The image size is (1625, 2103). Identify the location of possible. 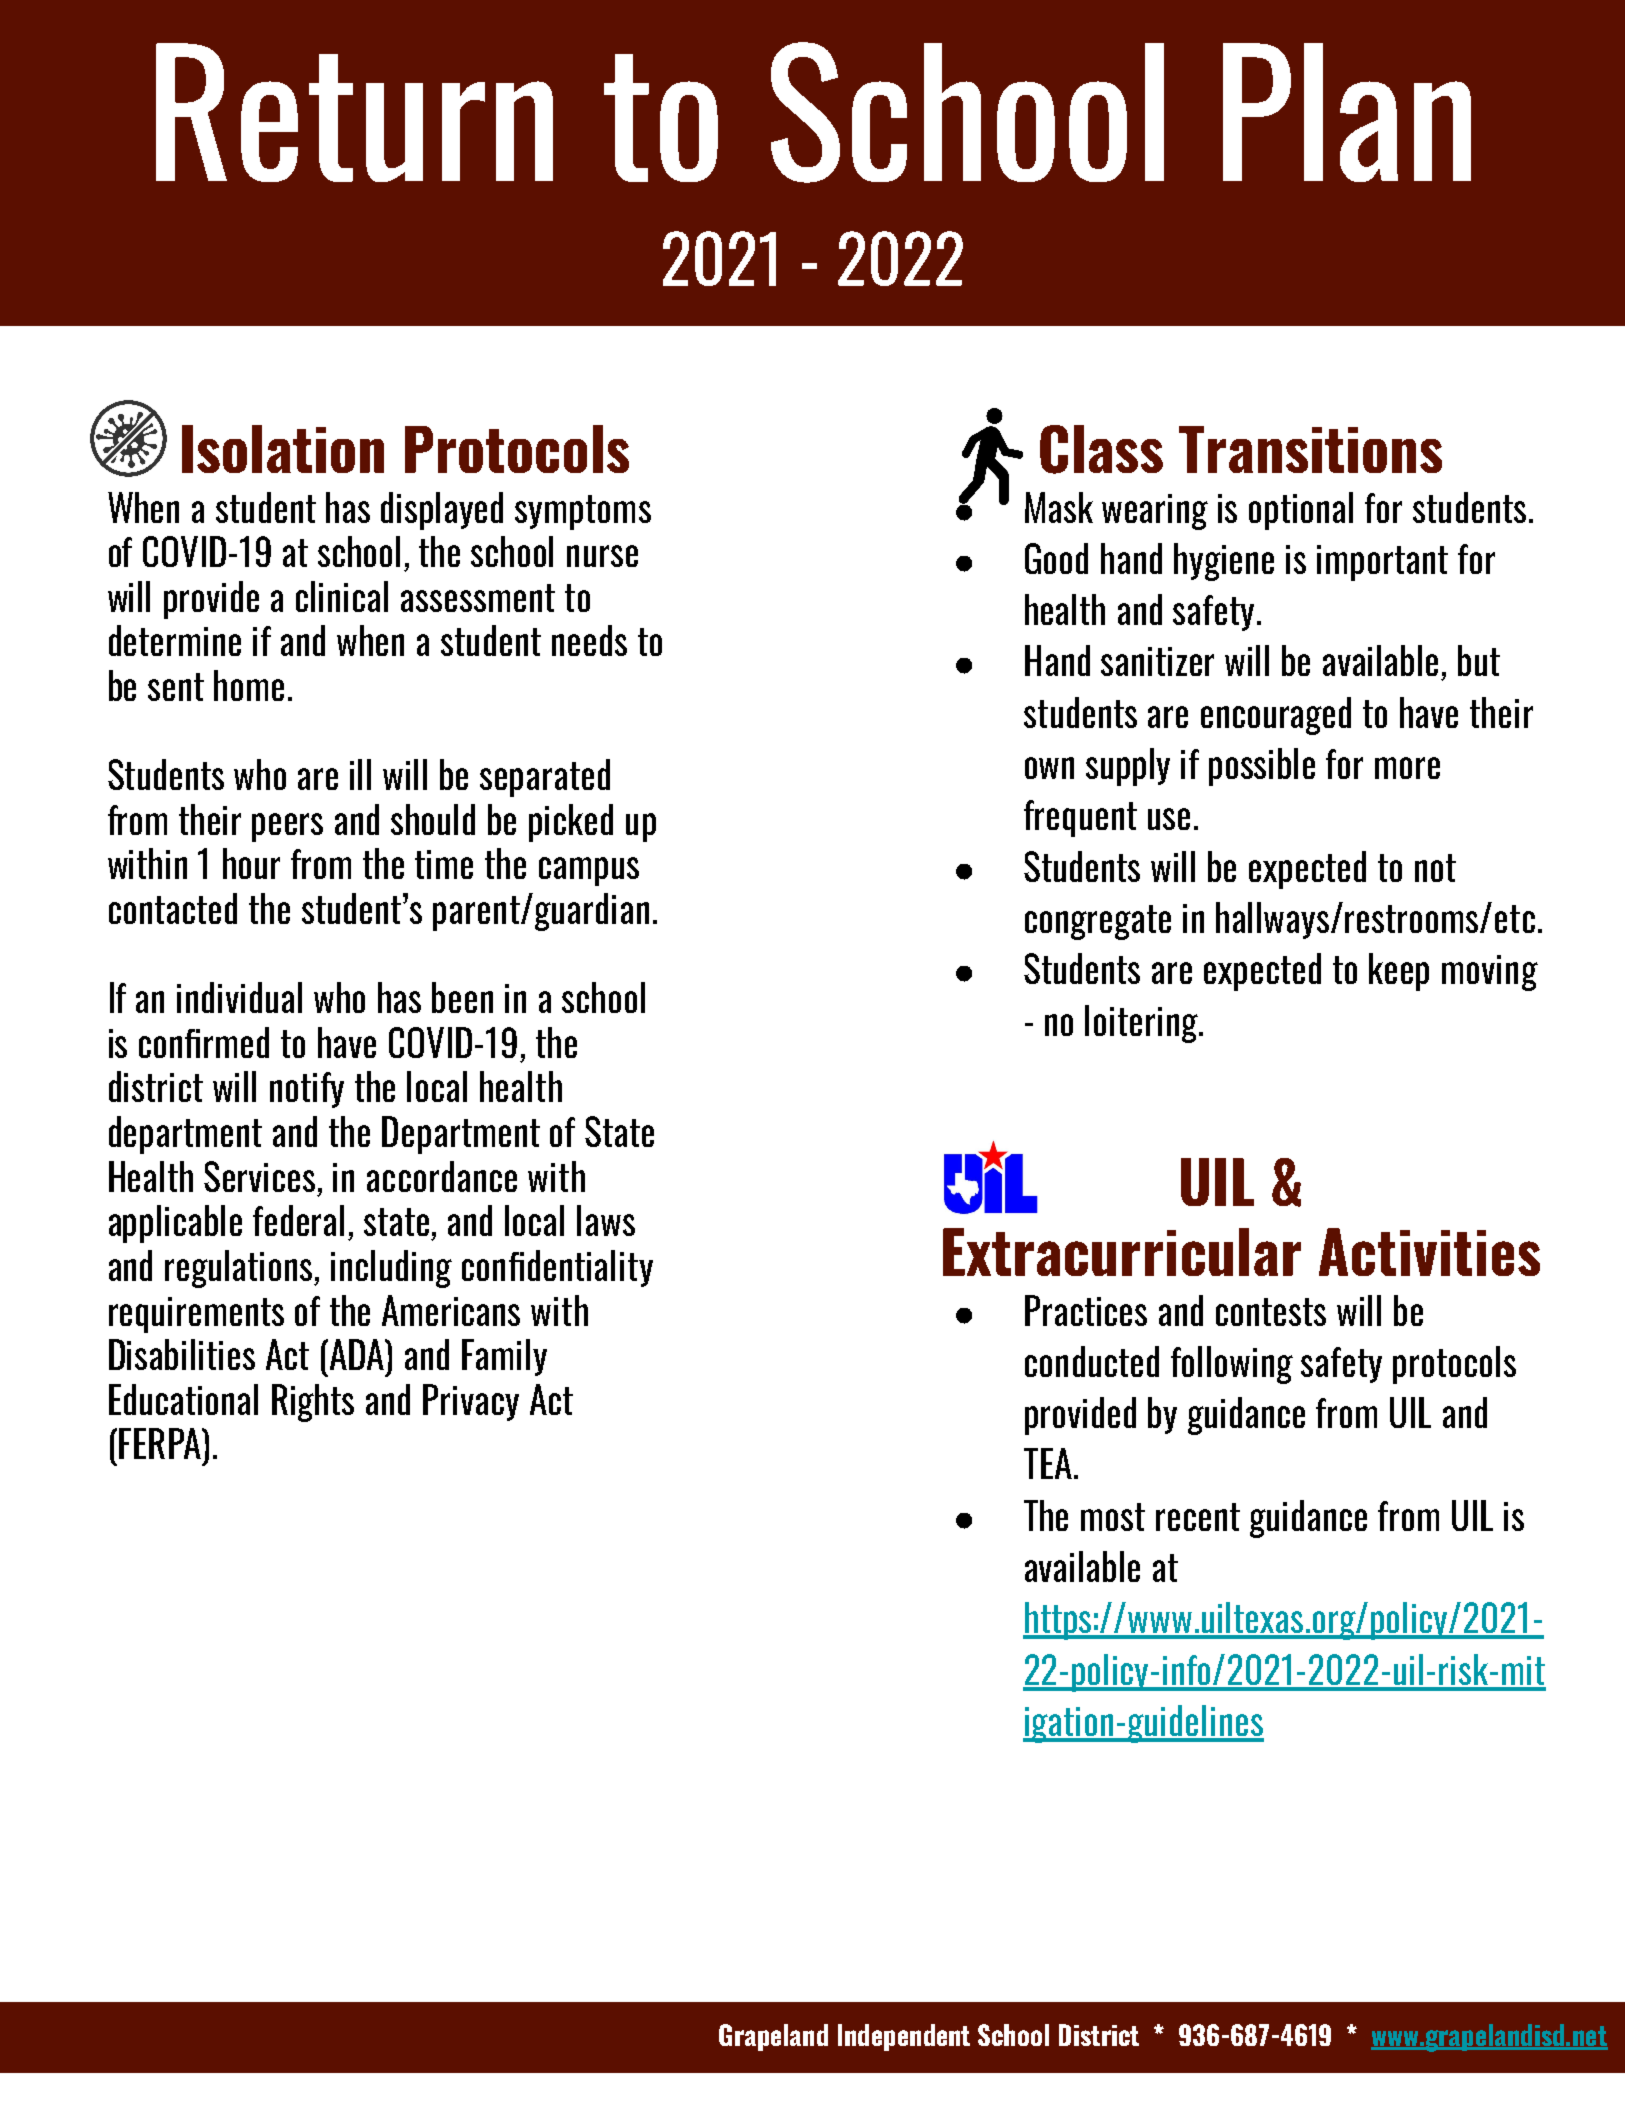
(1262, 767).
